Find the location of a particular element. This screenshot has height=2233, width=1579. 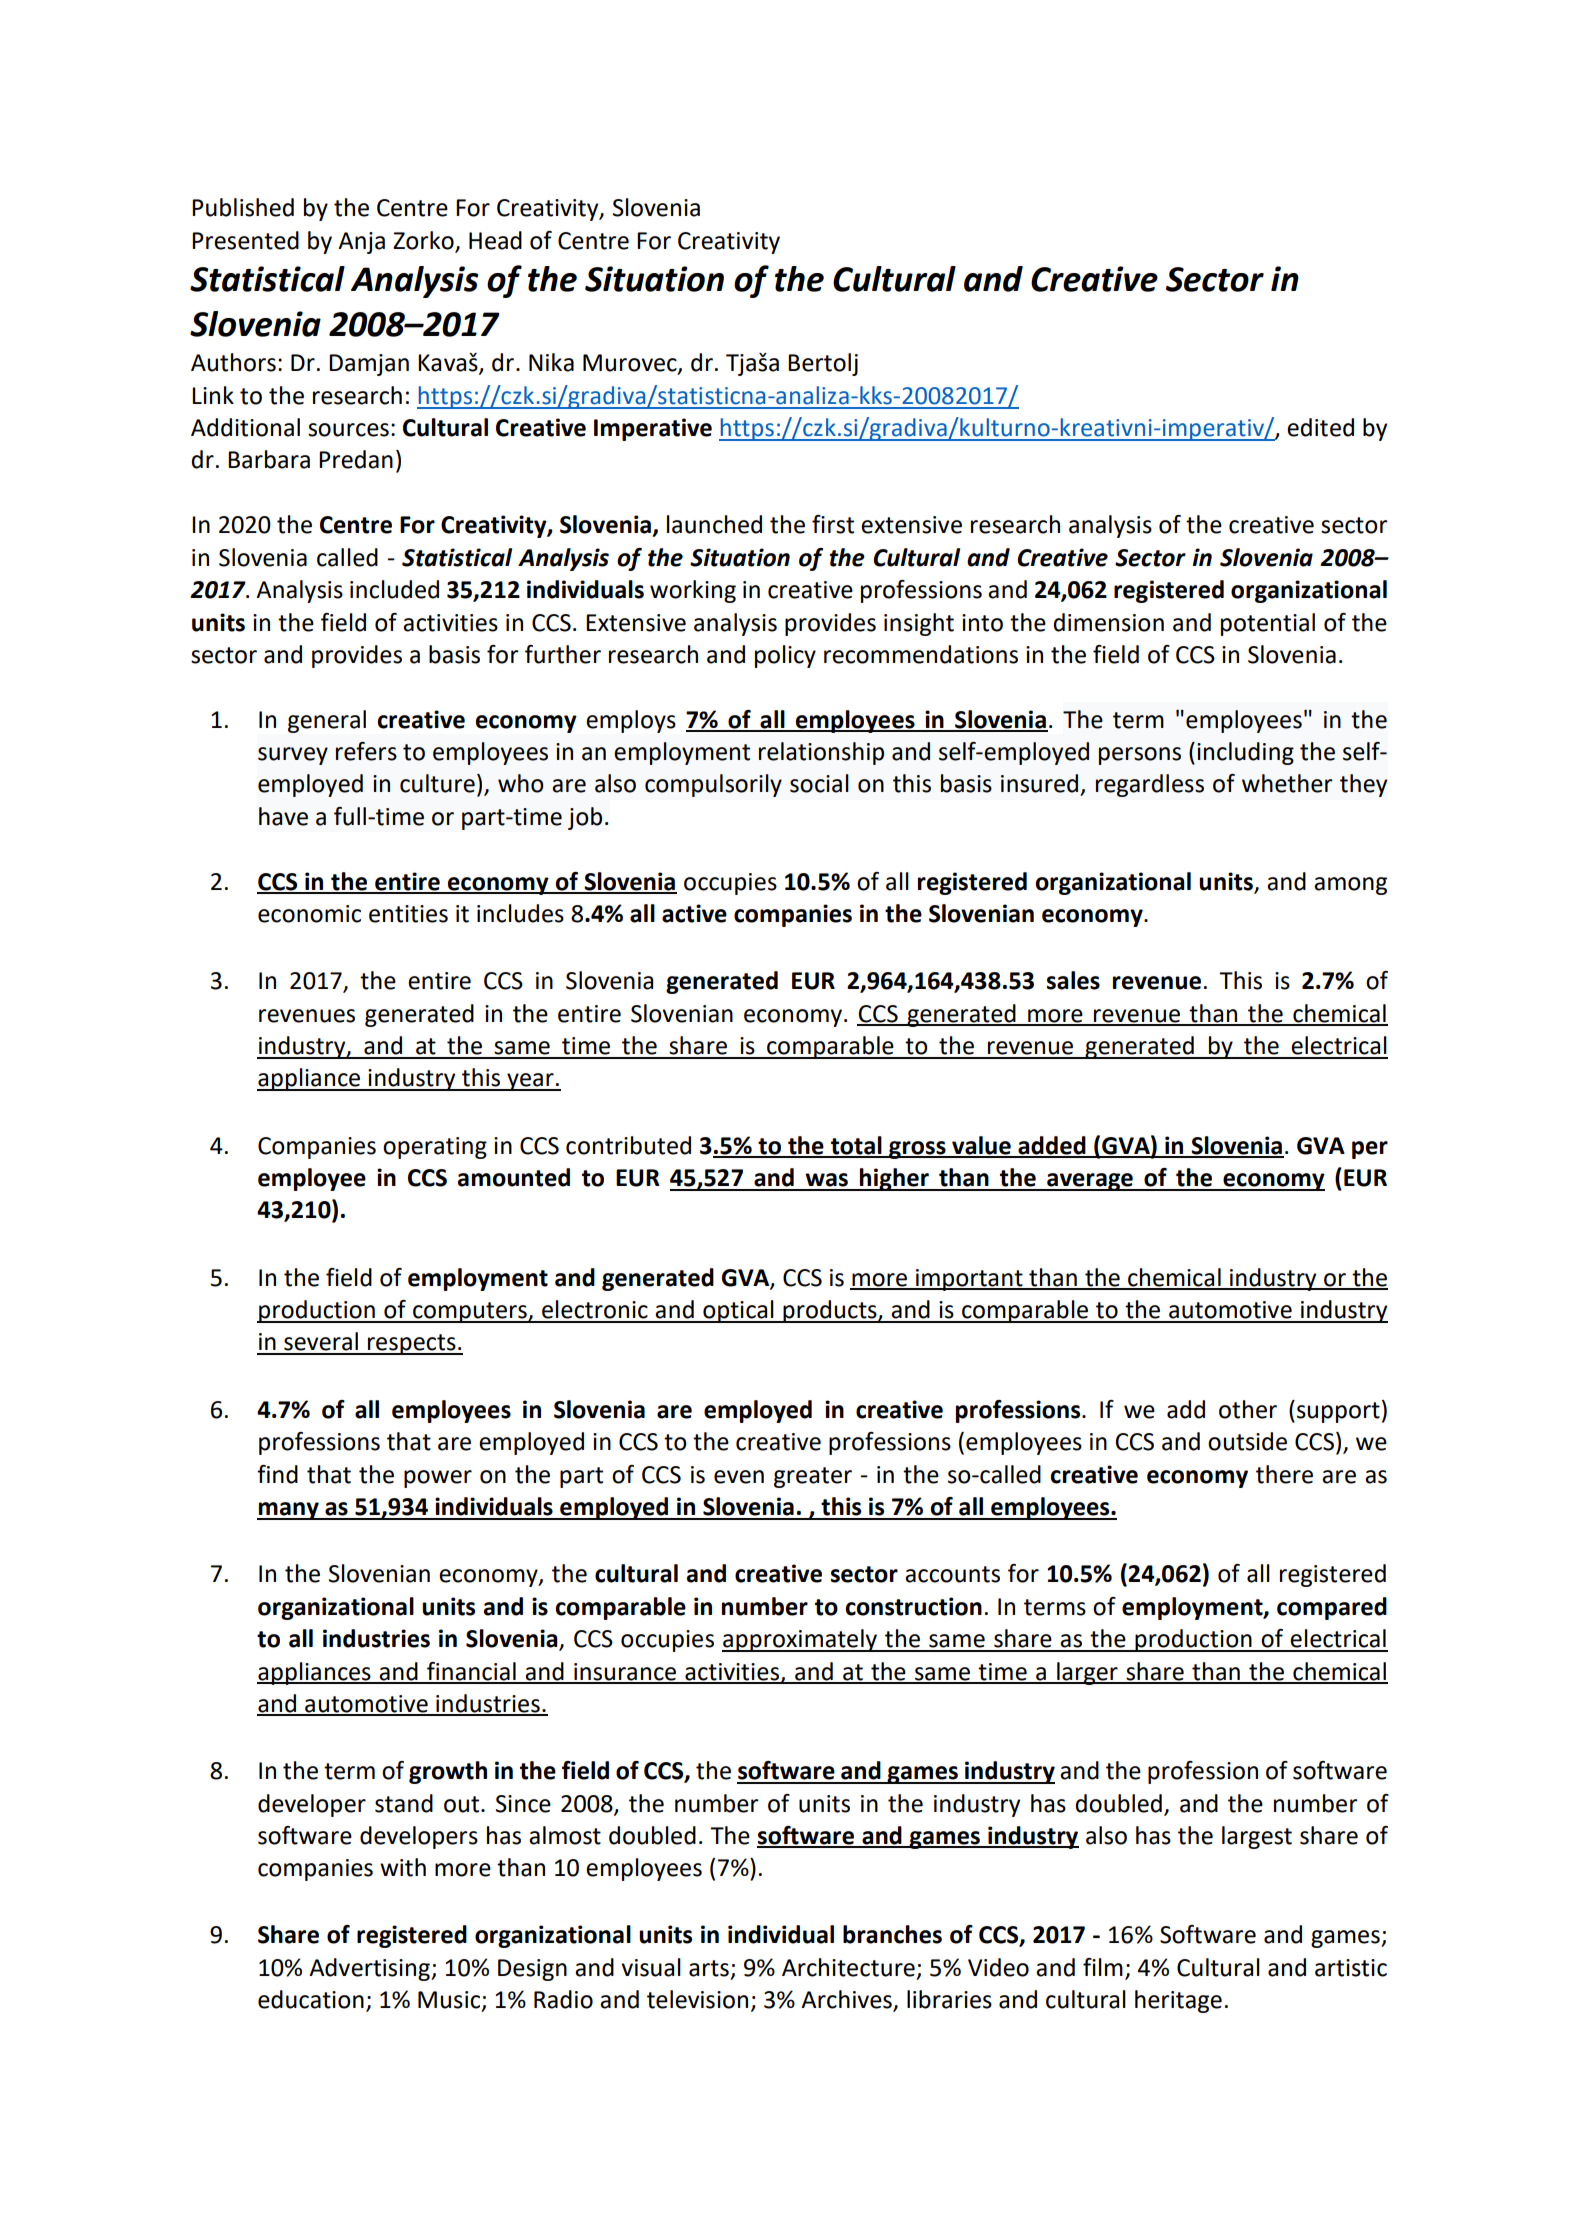

Advertising is located at coordinates (370, 1969).
